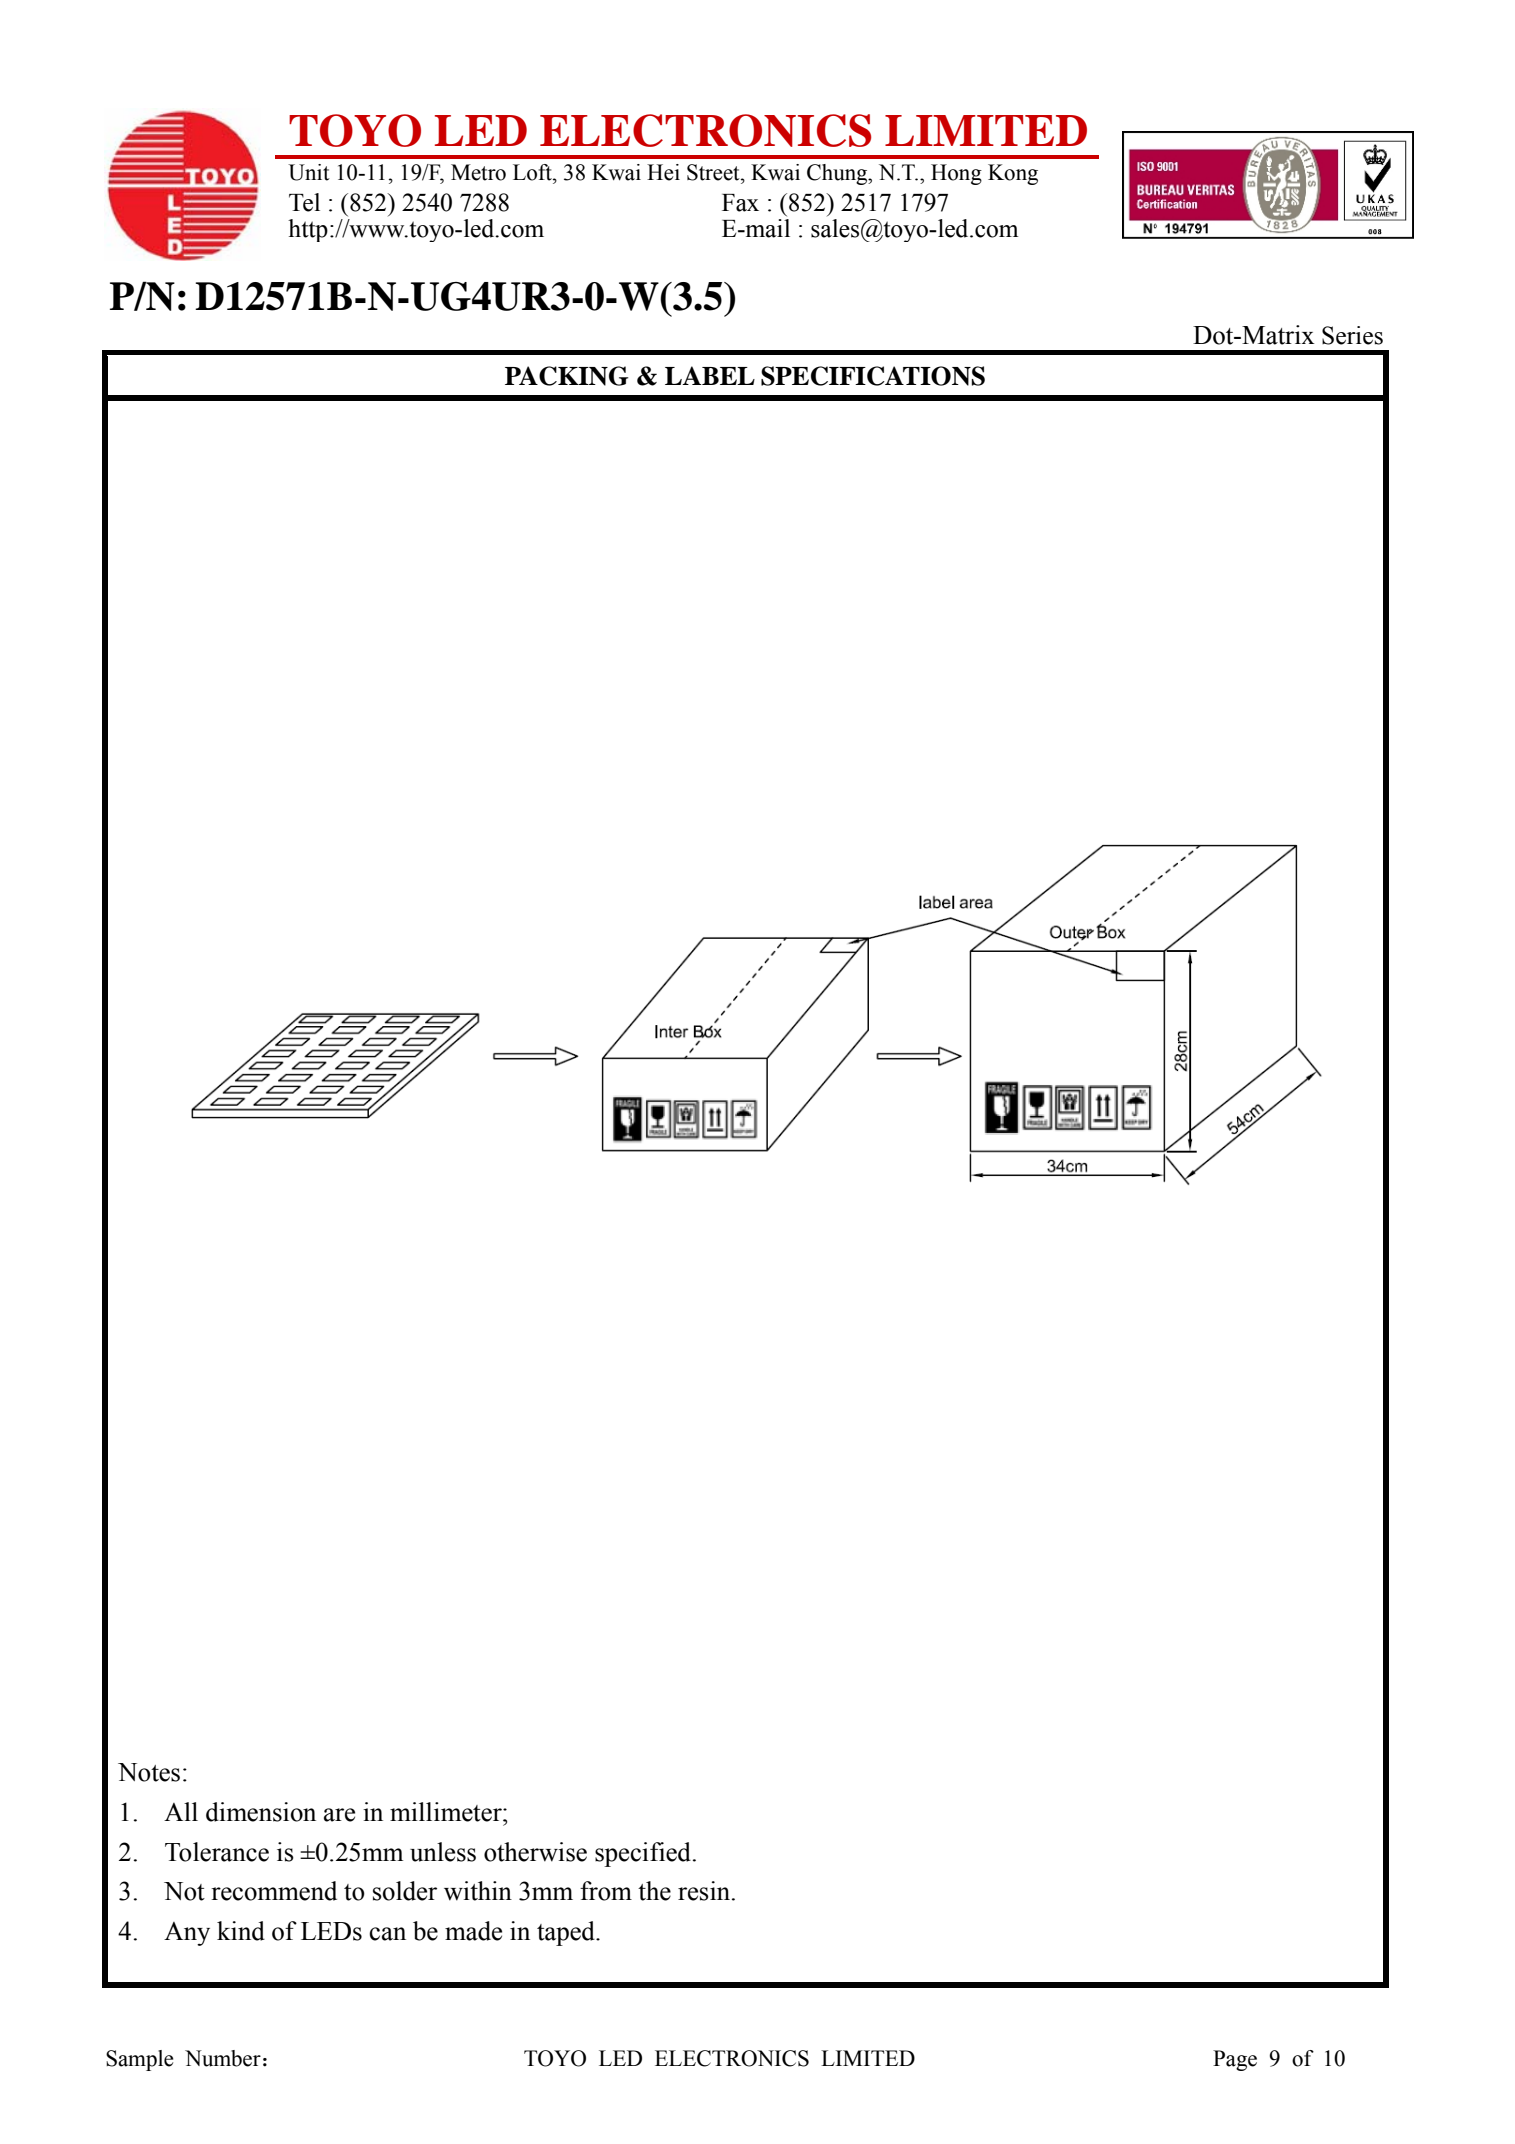 This document has height=2144, width=1515. I want to click on resin, so click(705, 1891).
